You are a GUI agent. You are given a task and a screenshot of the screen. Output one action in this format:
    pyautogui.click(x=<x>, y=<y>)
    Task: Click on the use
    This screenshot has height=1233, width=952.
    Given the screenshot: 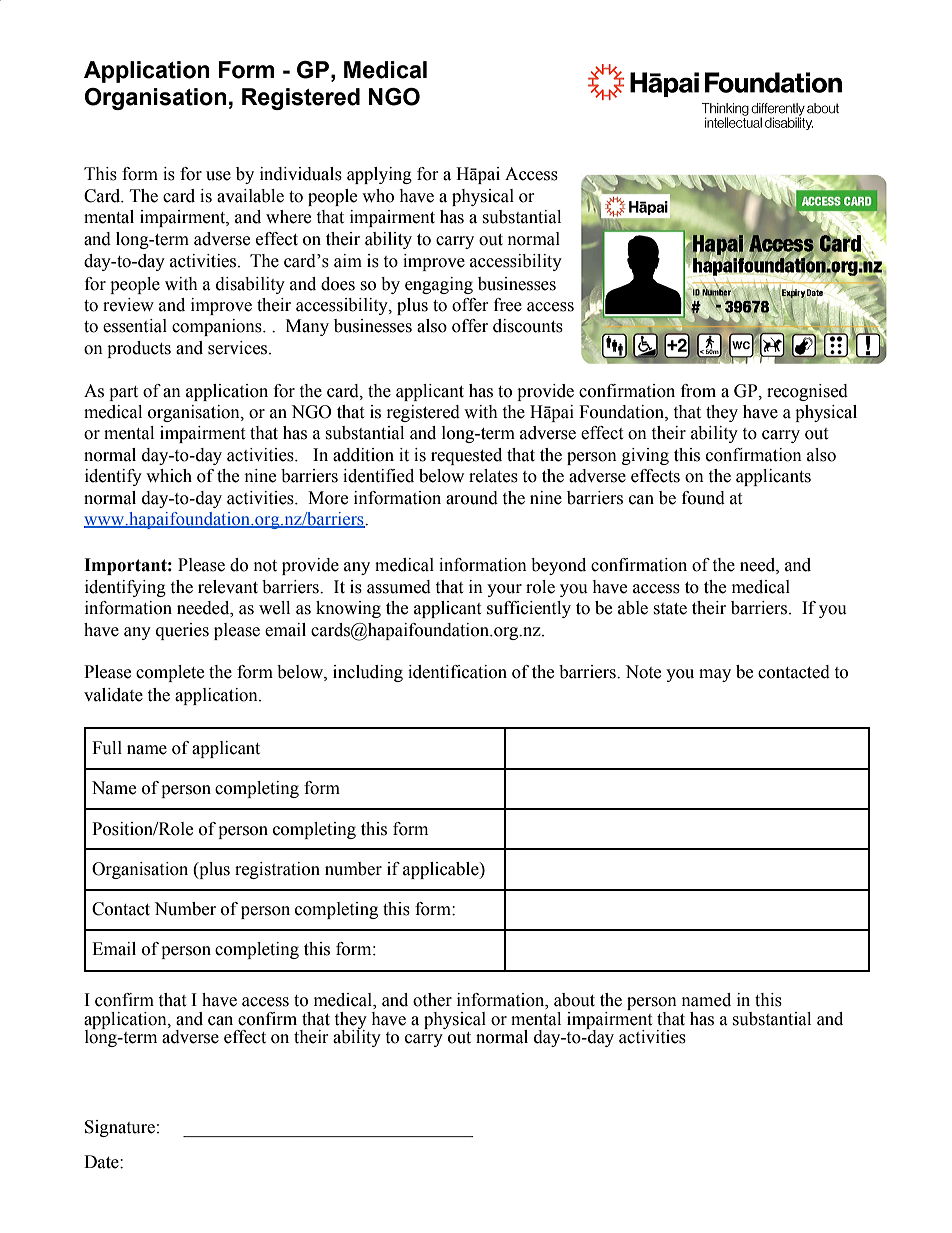 What is the action you would take?
    pyautogui.click(x=218, y=176)
